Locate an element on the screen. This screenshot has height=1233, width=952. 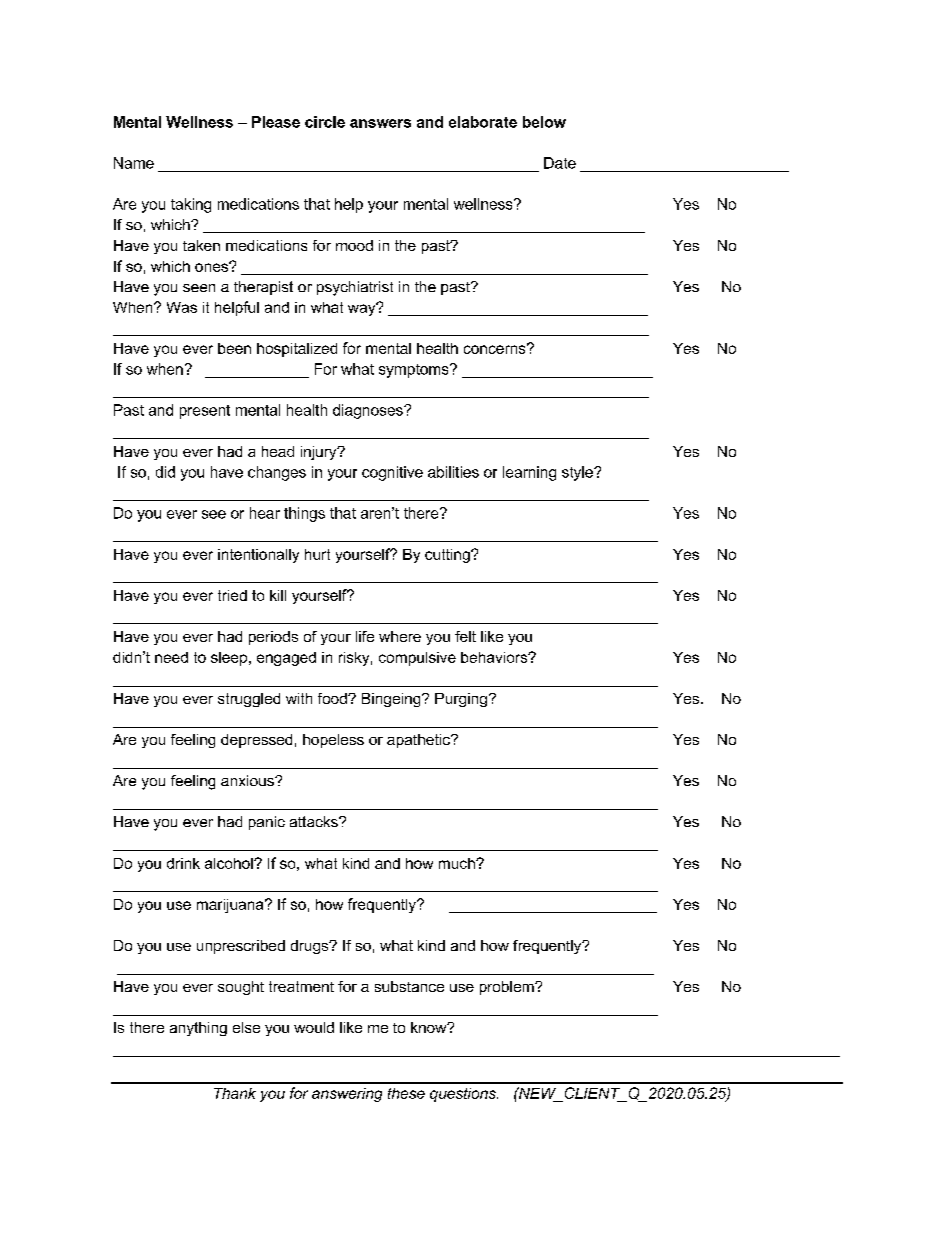
learning is located at coordinates (529, 473).
